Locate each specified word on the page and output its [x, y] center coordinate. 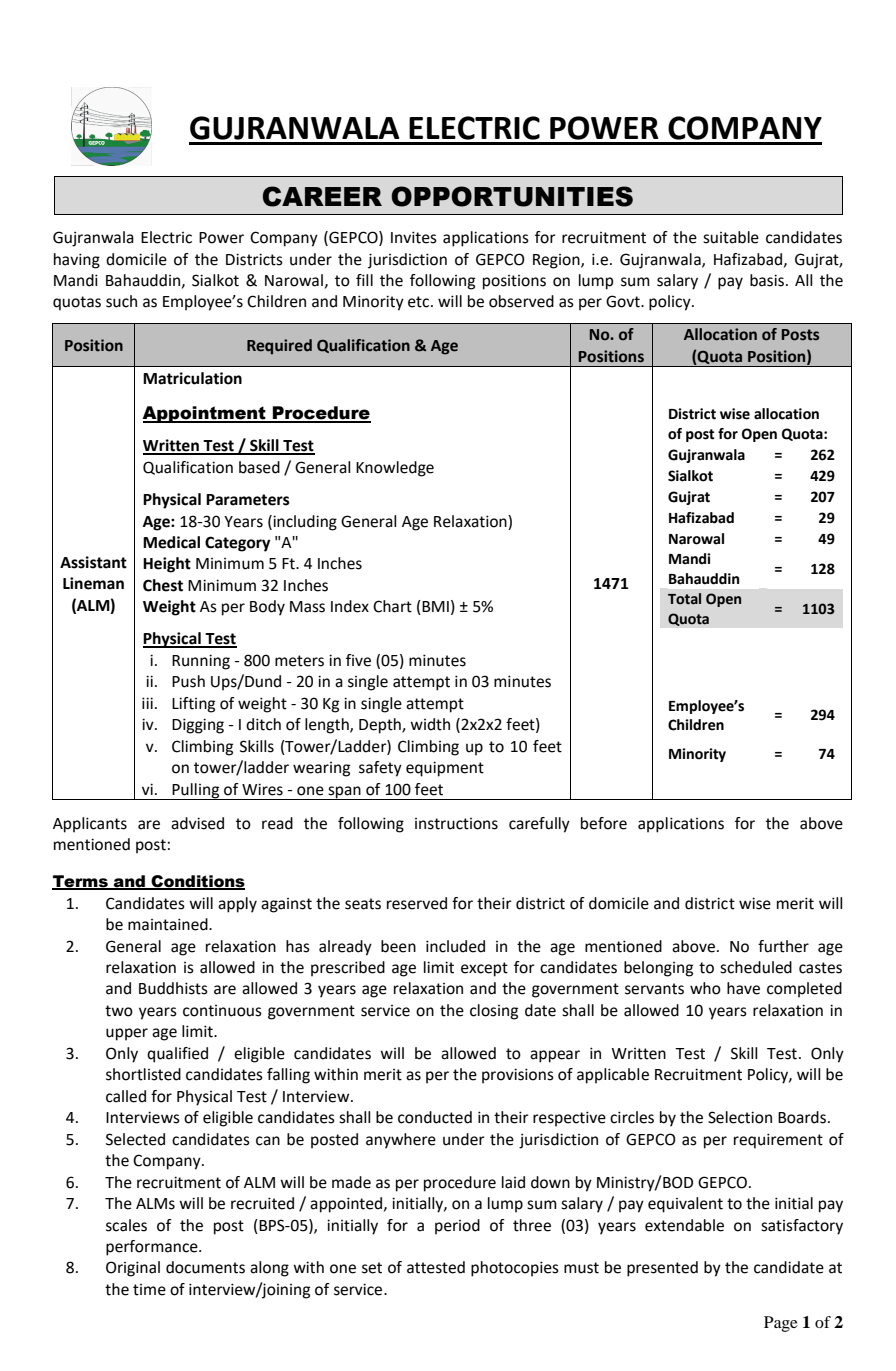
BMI [434, 607]
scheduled [756, 967]
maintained [169, 924]
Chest [163, 585]
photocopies [515, 1269]
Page [781, 1324]
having [77, 261]
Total [684, 599]
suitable [731, 237]
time [149, 1290]
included [455, 946]
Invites [414, 237]
